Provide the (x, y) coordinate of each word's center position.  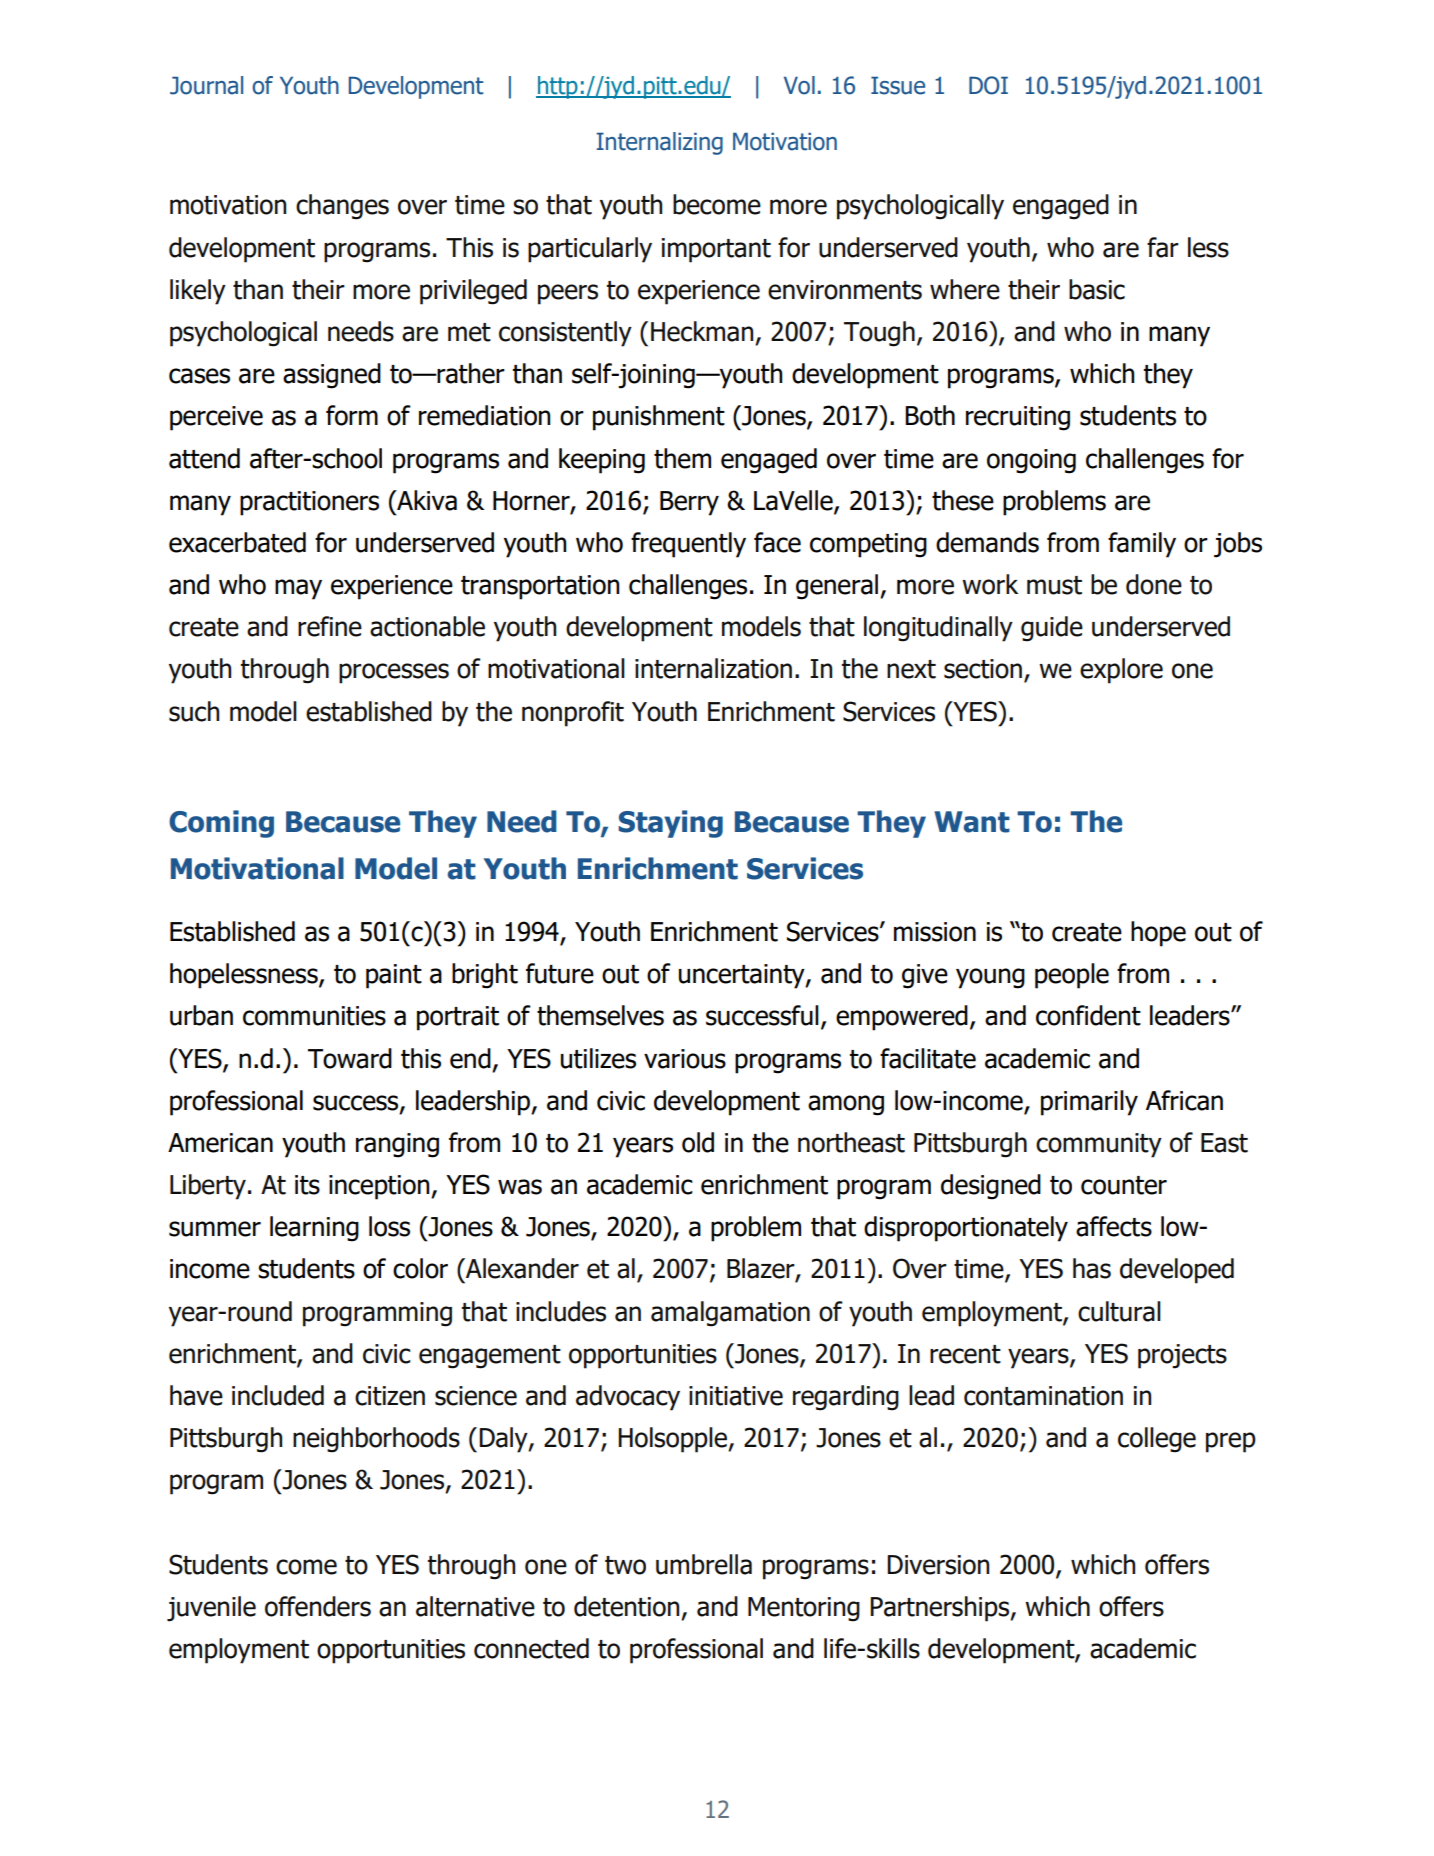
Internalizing (660, 143)
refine (330, 626)
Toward (350, 1058)
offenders (318, 1606)
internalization (713, 668)
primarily (1089, 1103)
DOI (988, 85)
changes (342, 207)
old (698, 1142)
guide (1052, 629)
